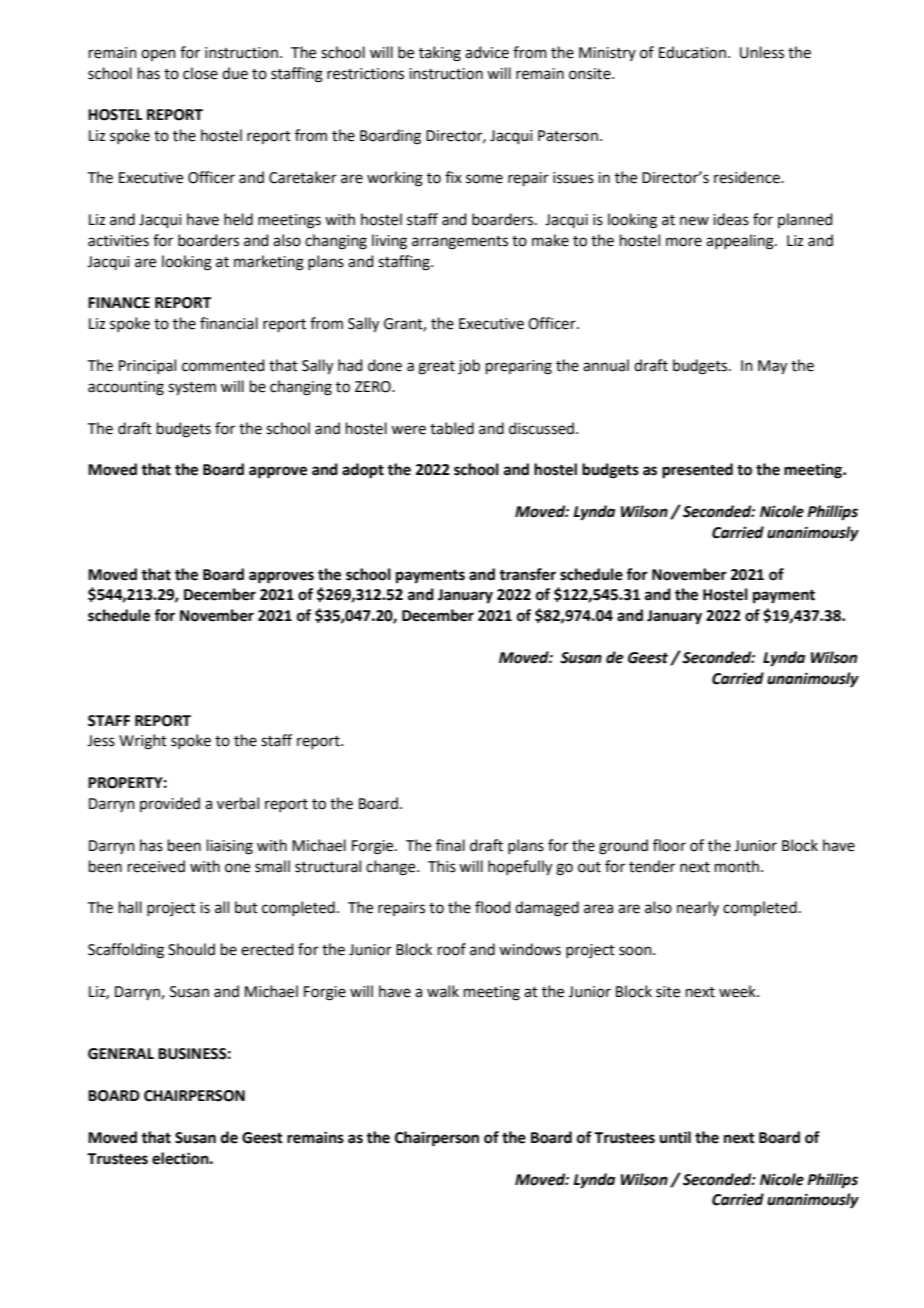 The width and height of the screenshot is (924, 1308). Describe the element at coordinates (440, 54) in the screenshot. I see `taking` at that location.
